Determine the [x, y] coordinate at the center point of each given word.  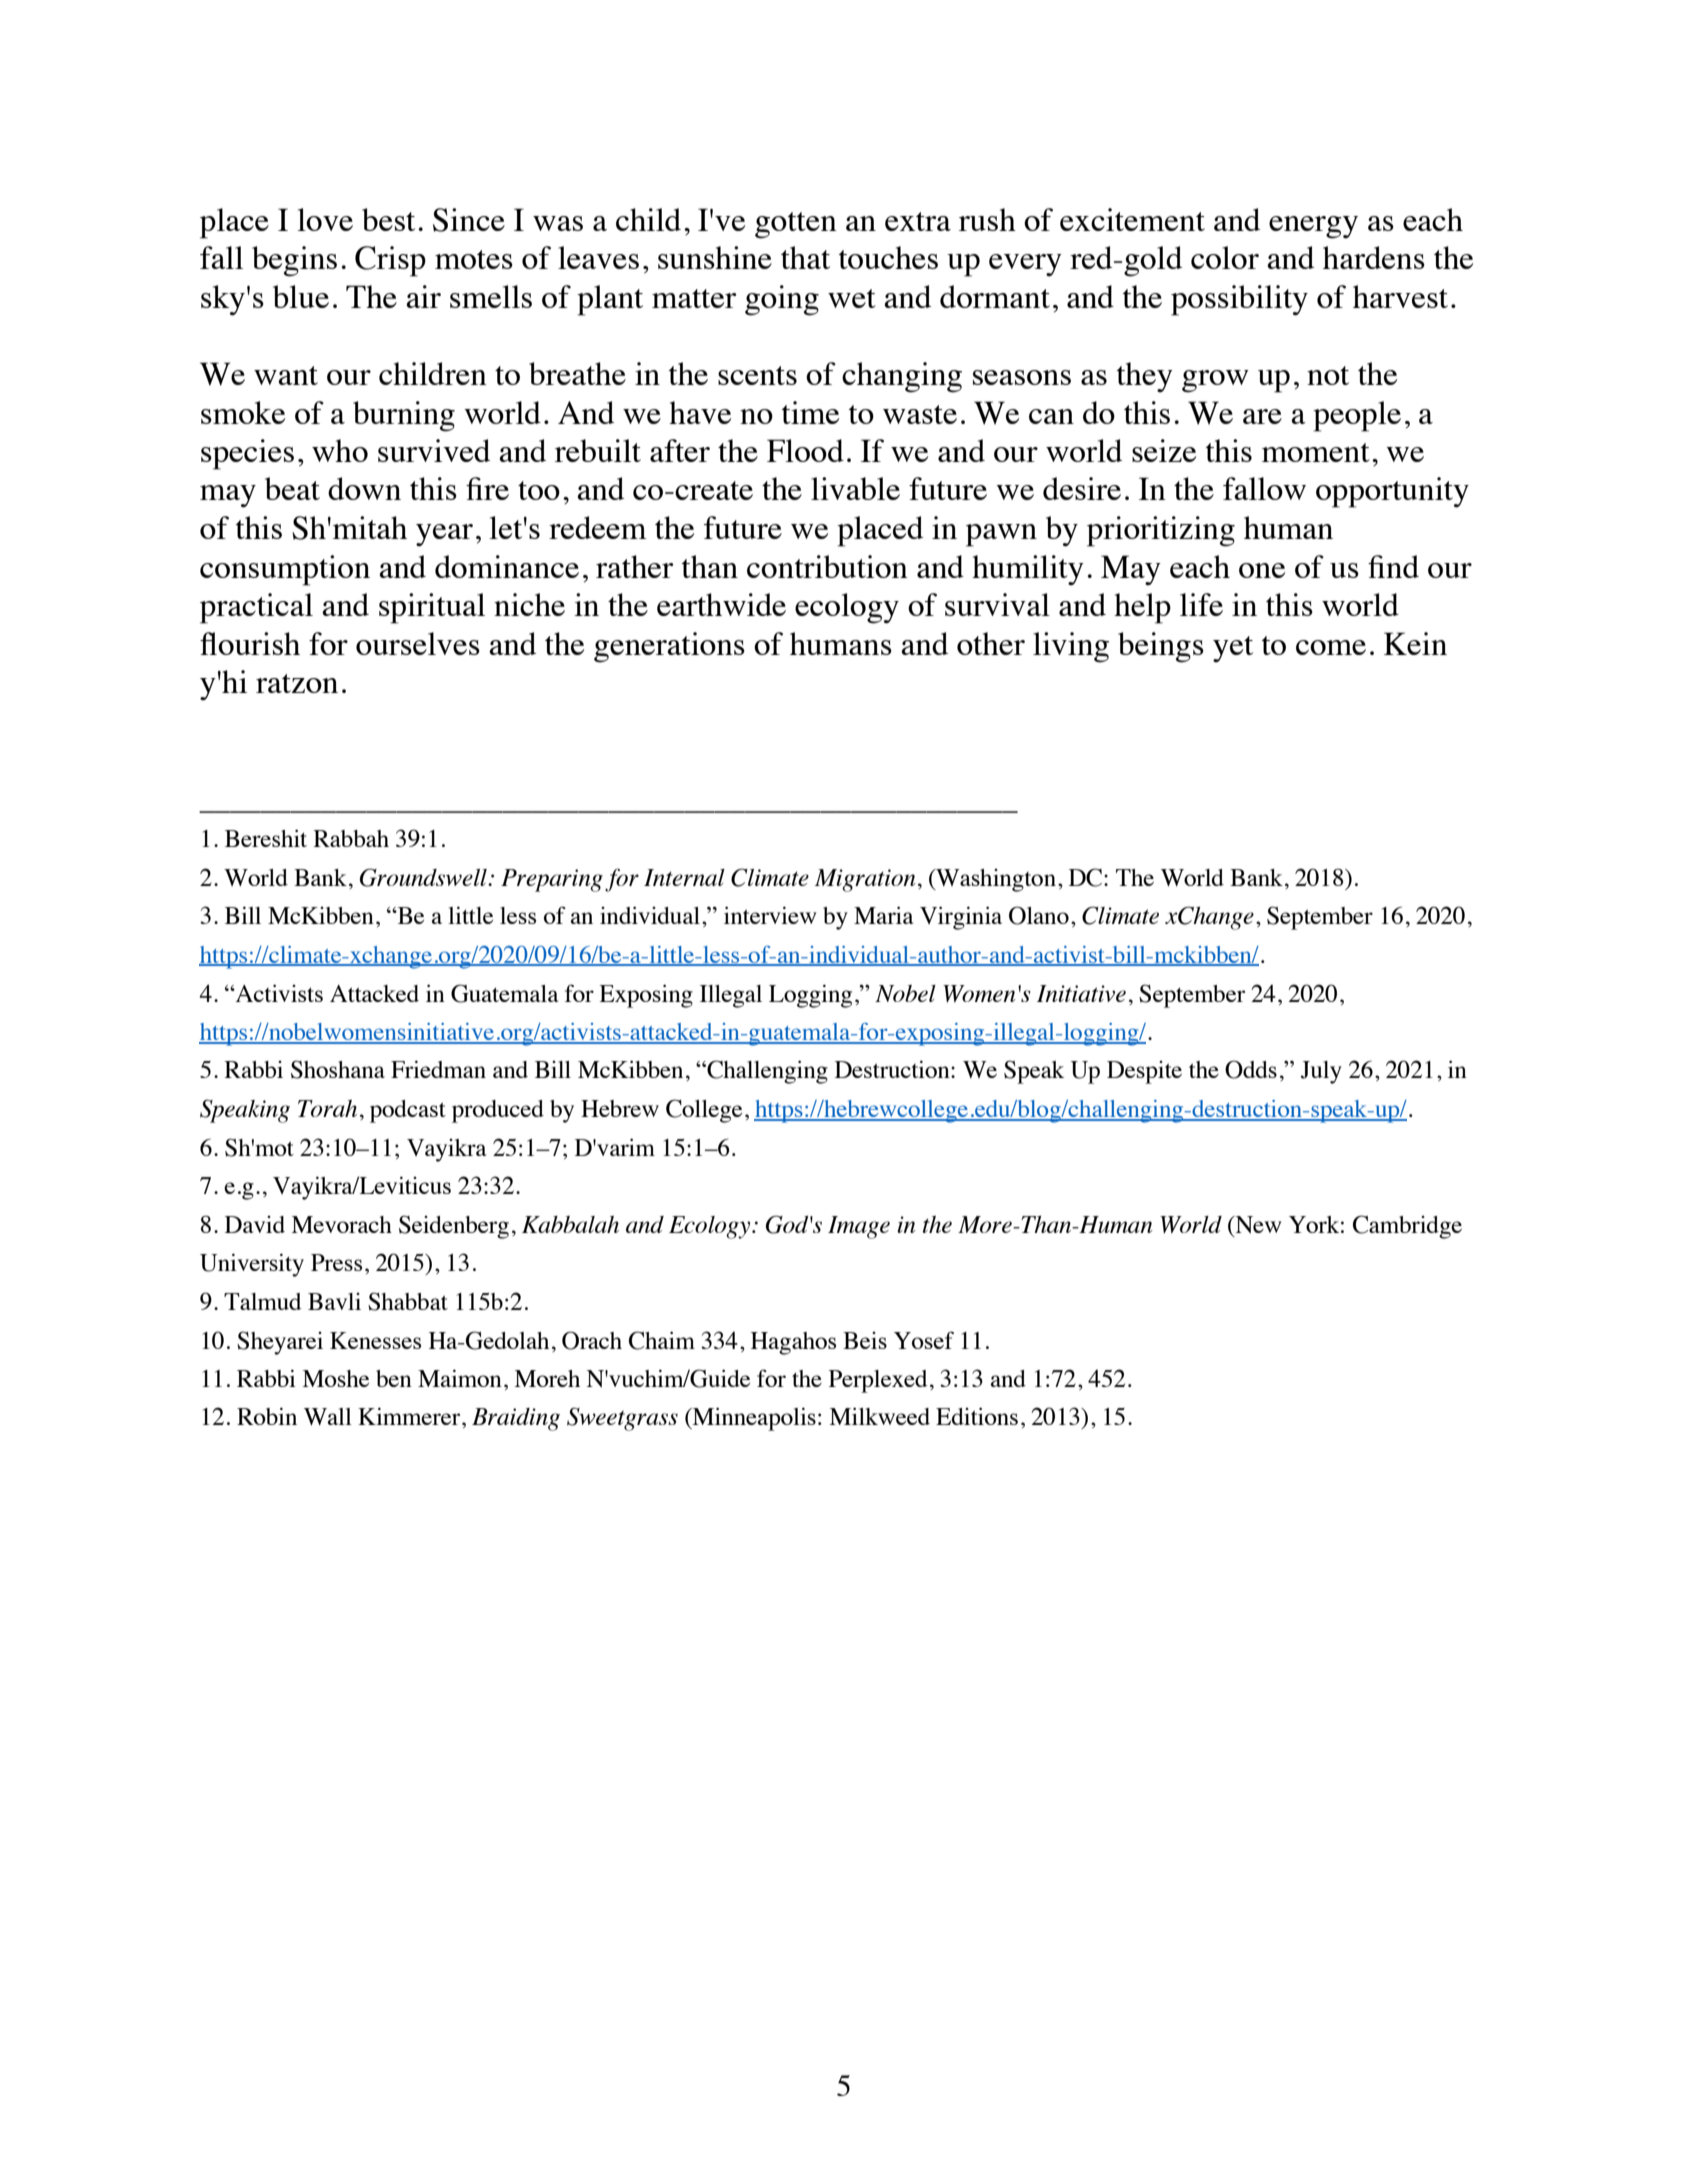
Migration [865, 880]
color [1225, 257]
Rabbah [351, 838]
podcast [408, 1111]
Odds [1251, 1069]
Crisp [390, 261]
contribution [827, 566]
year [444, 535]
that [805, 257]
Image [859, 1227]
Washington [995, 880]
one [1262, 570]
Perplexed [878, 1381]
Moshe [335, 1378]
